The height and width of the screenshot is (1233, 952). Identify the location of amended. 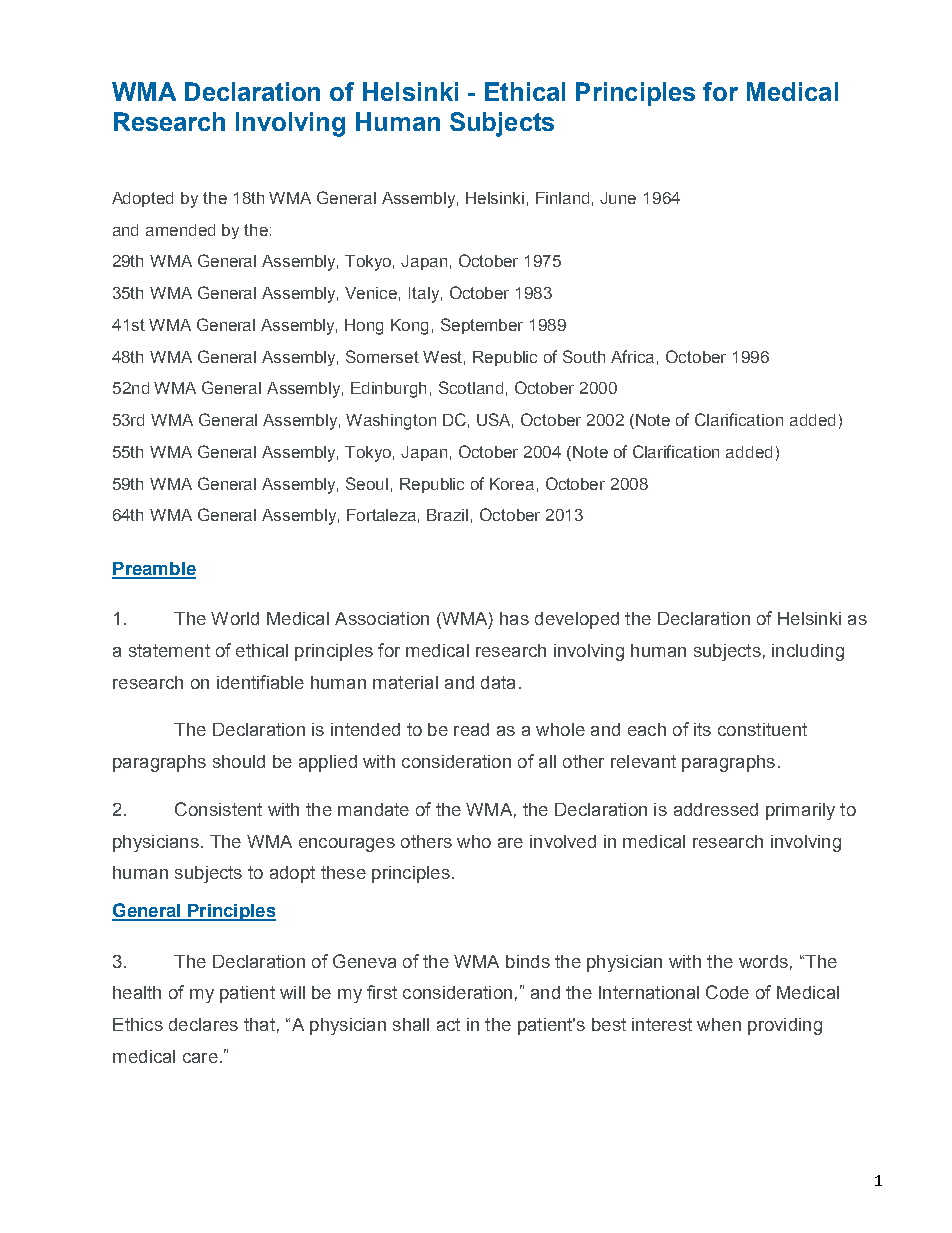
(180, 230).
